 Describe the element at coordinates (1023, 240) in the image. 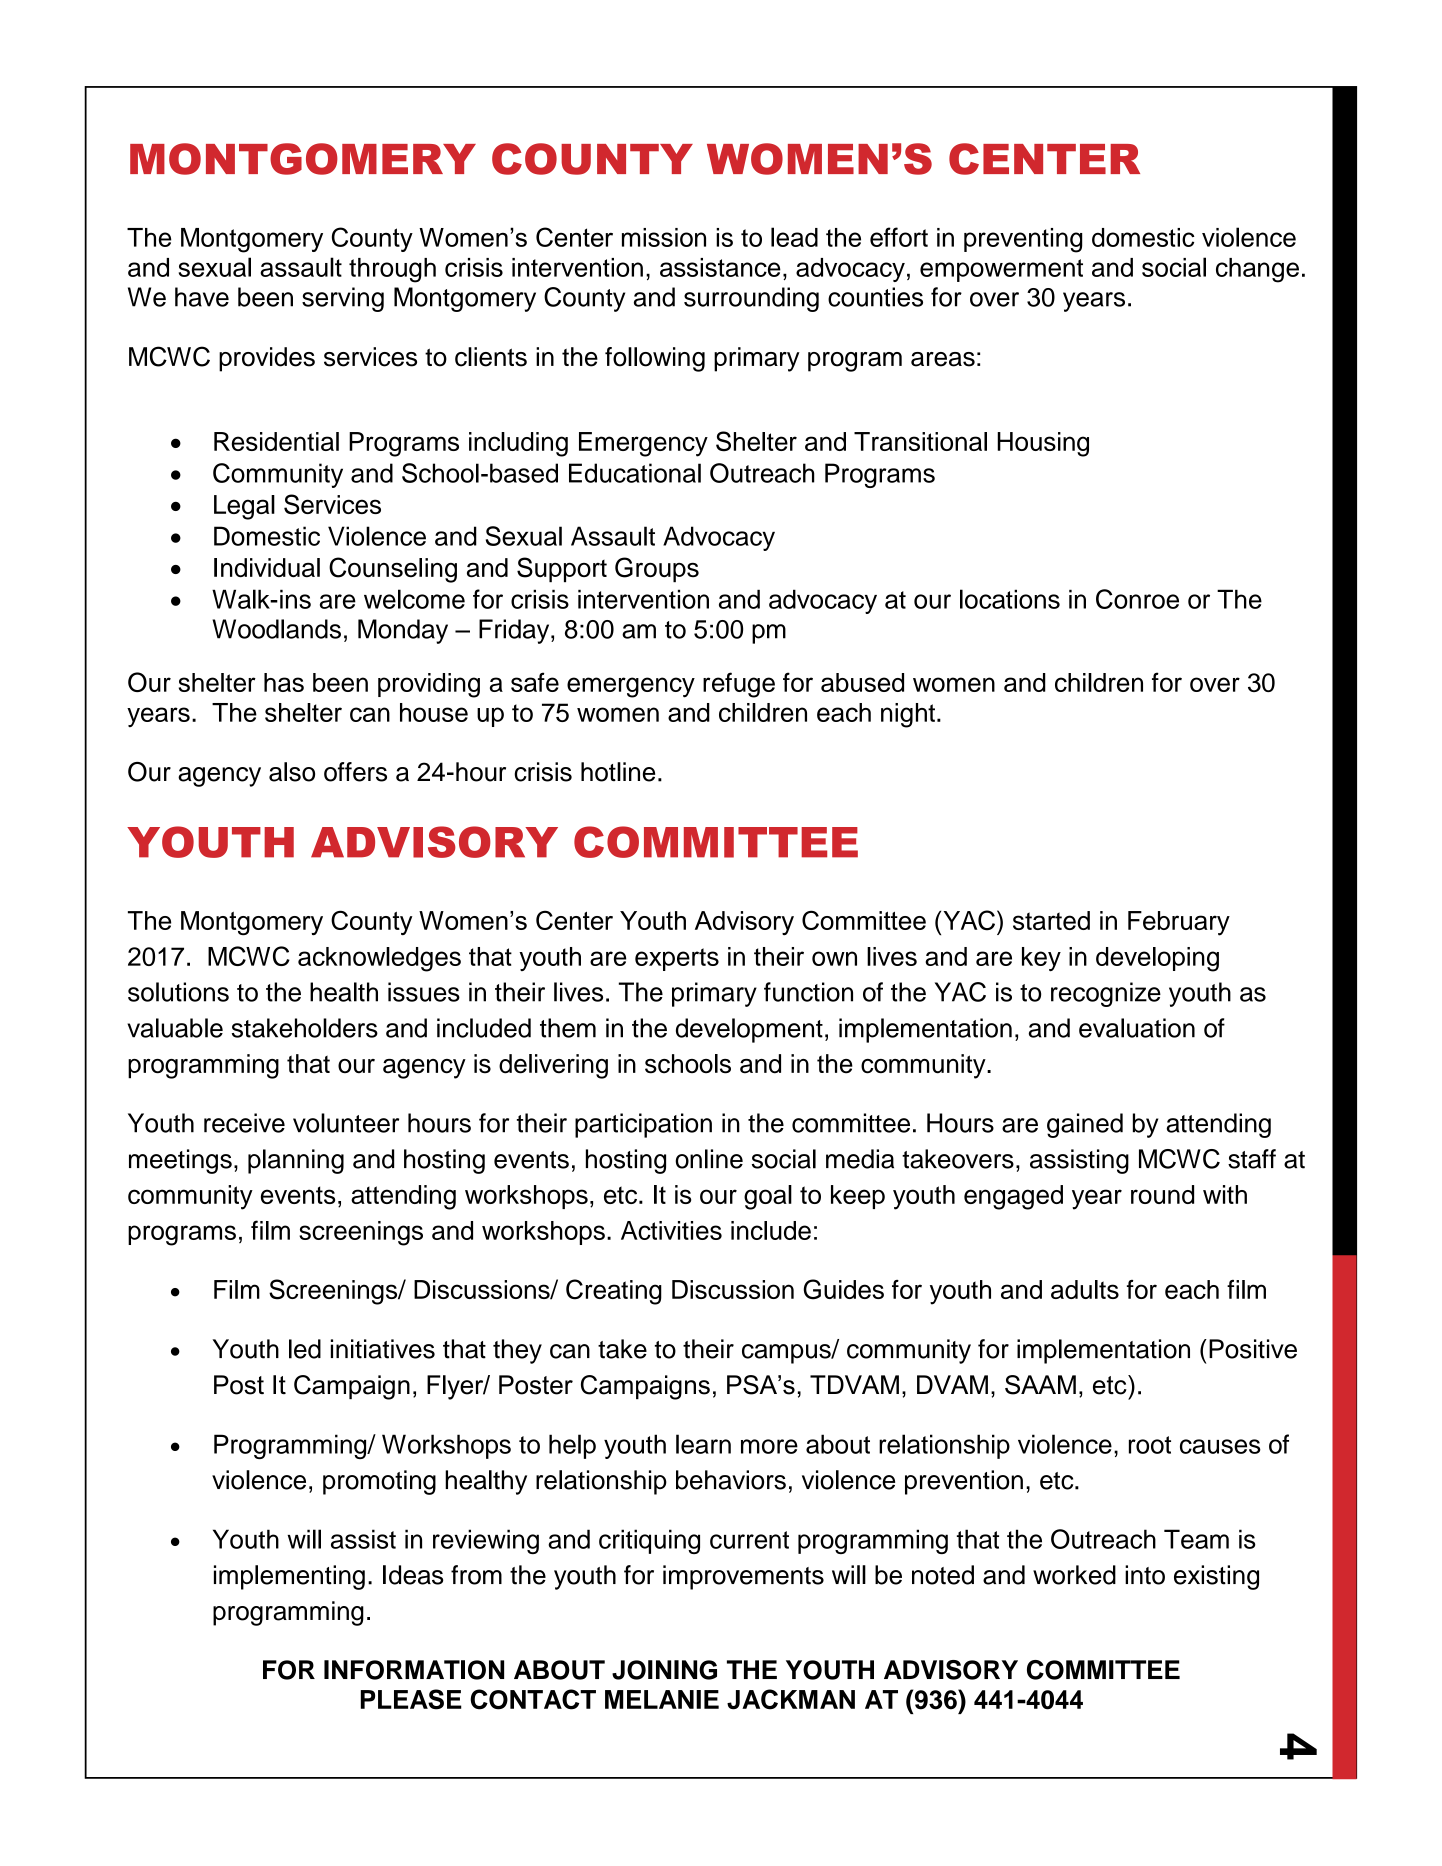

I see `preventing` at that location.
